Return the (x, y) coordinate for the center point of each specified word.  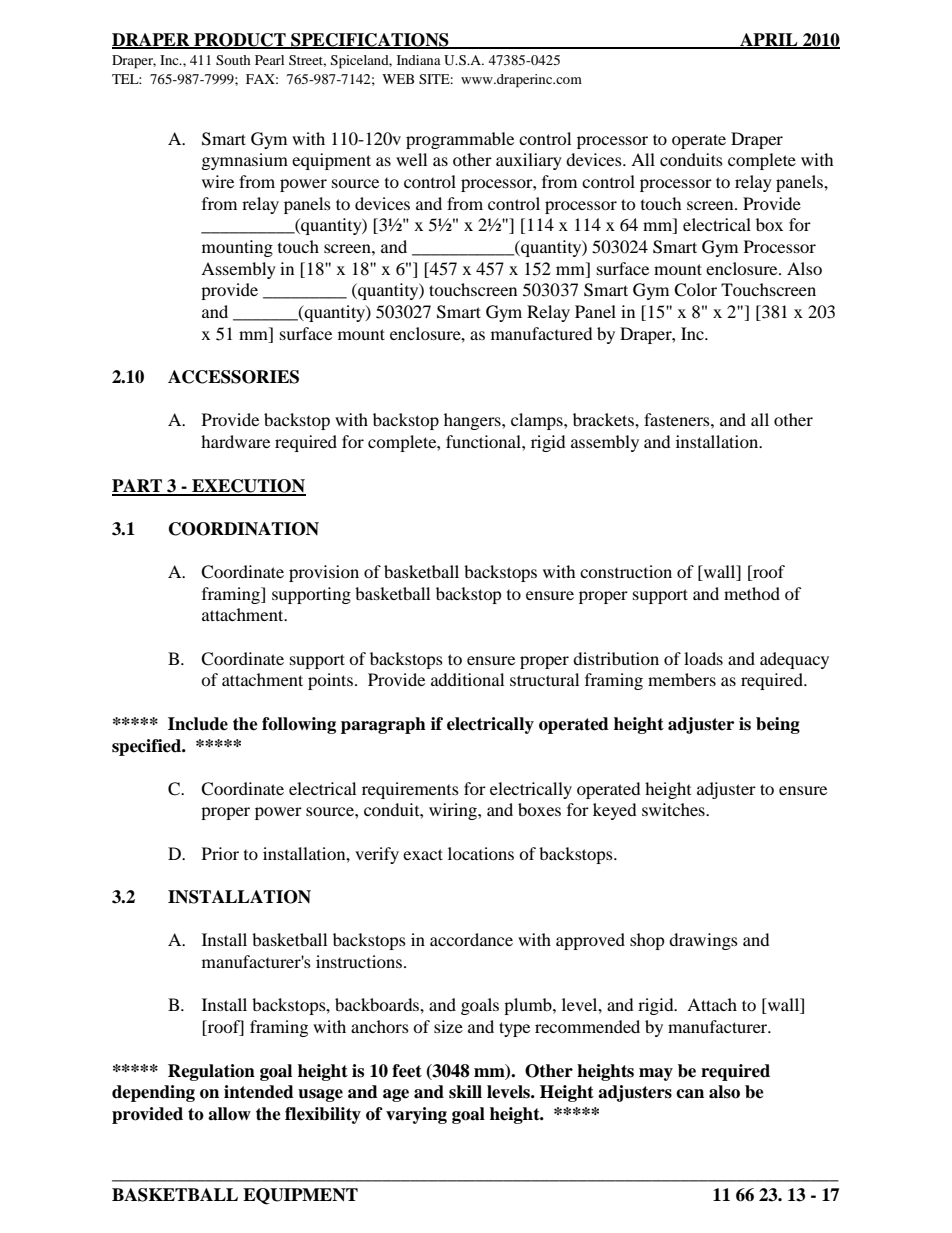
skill (465, 1092)
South (233, 60)
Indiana (419, 60)
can (690, 1094)
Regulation (211, 1072)
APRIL (769, 40)
